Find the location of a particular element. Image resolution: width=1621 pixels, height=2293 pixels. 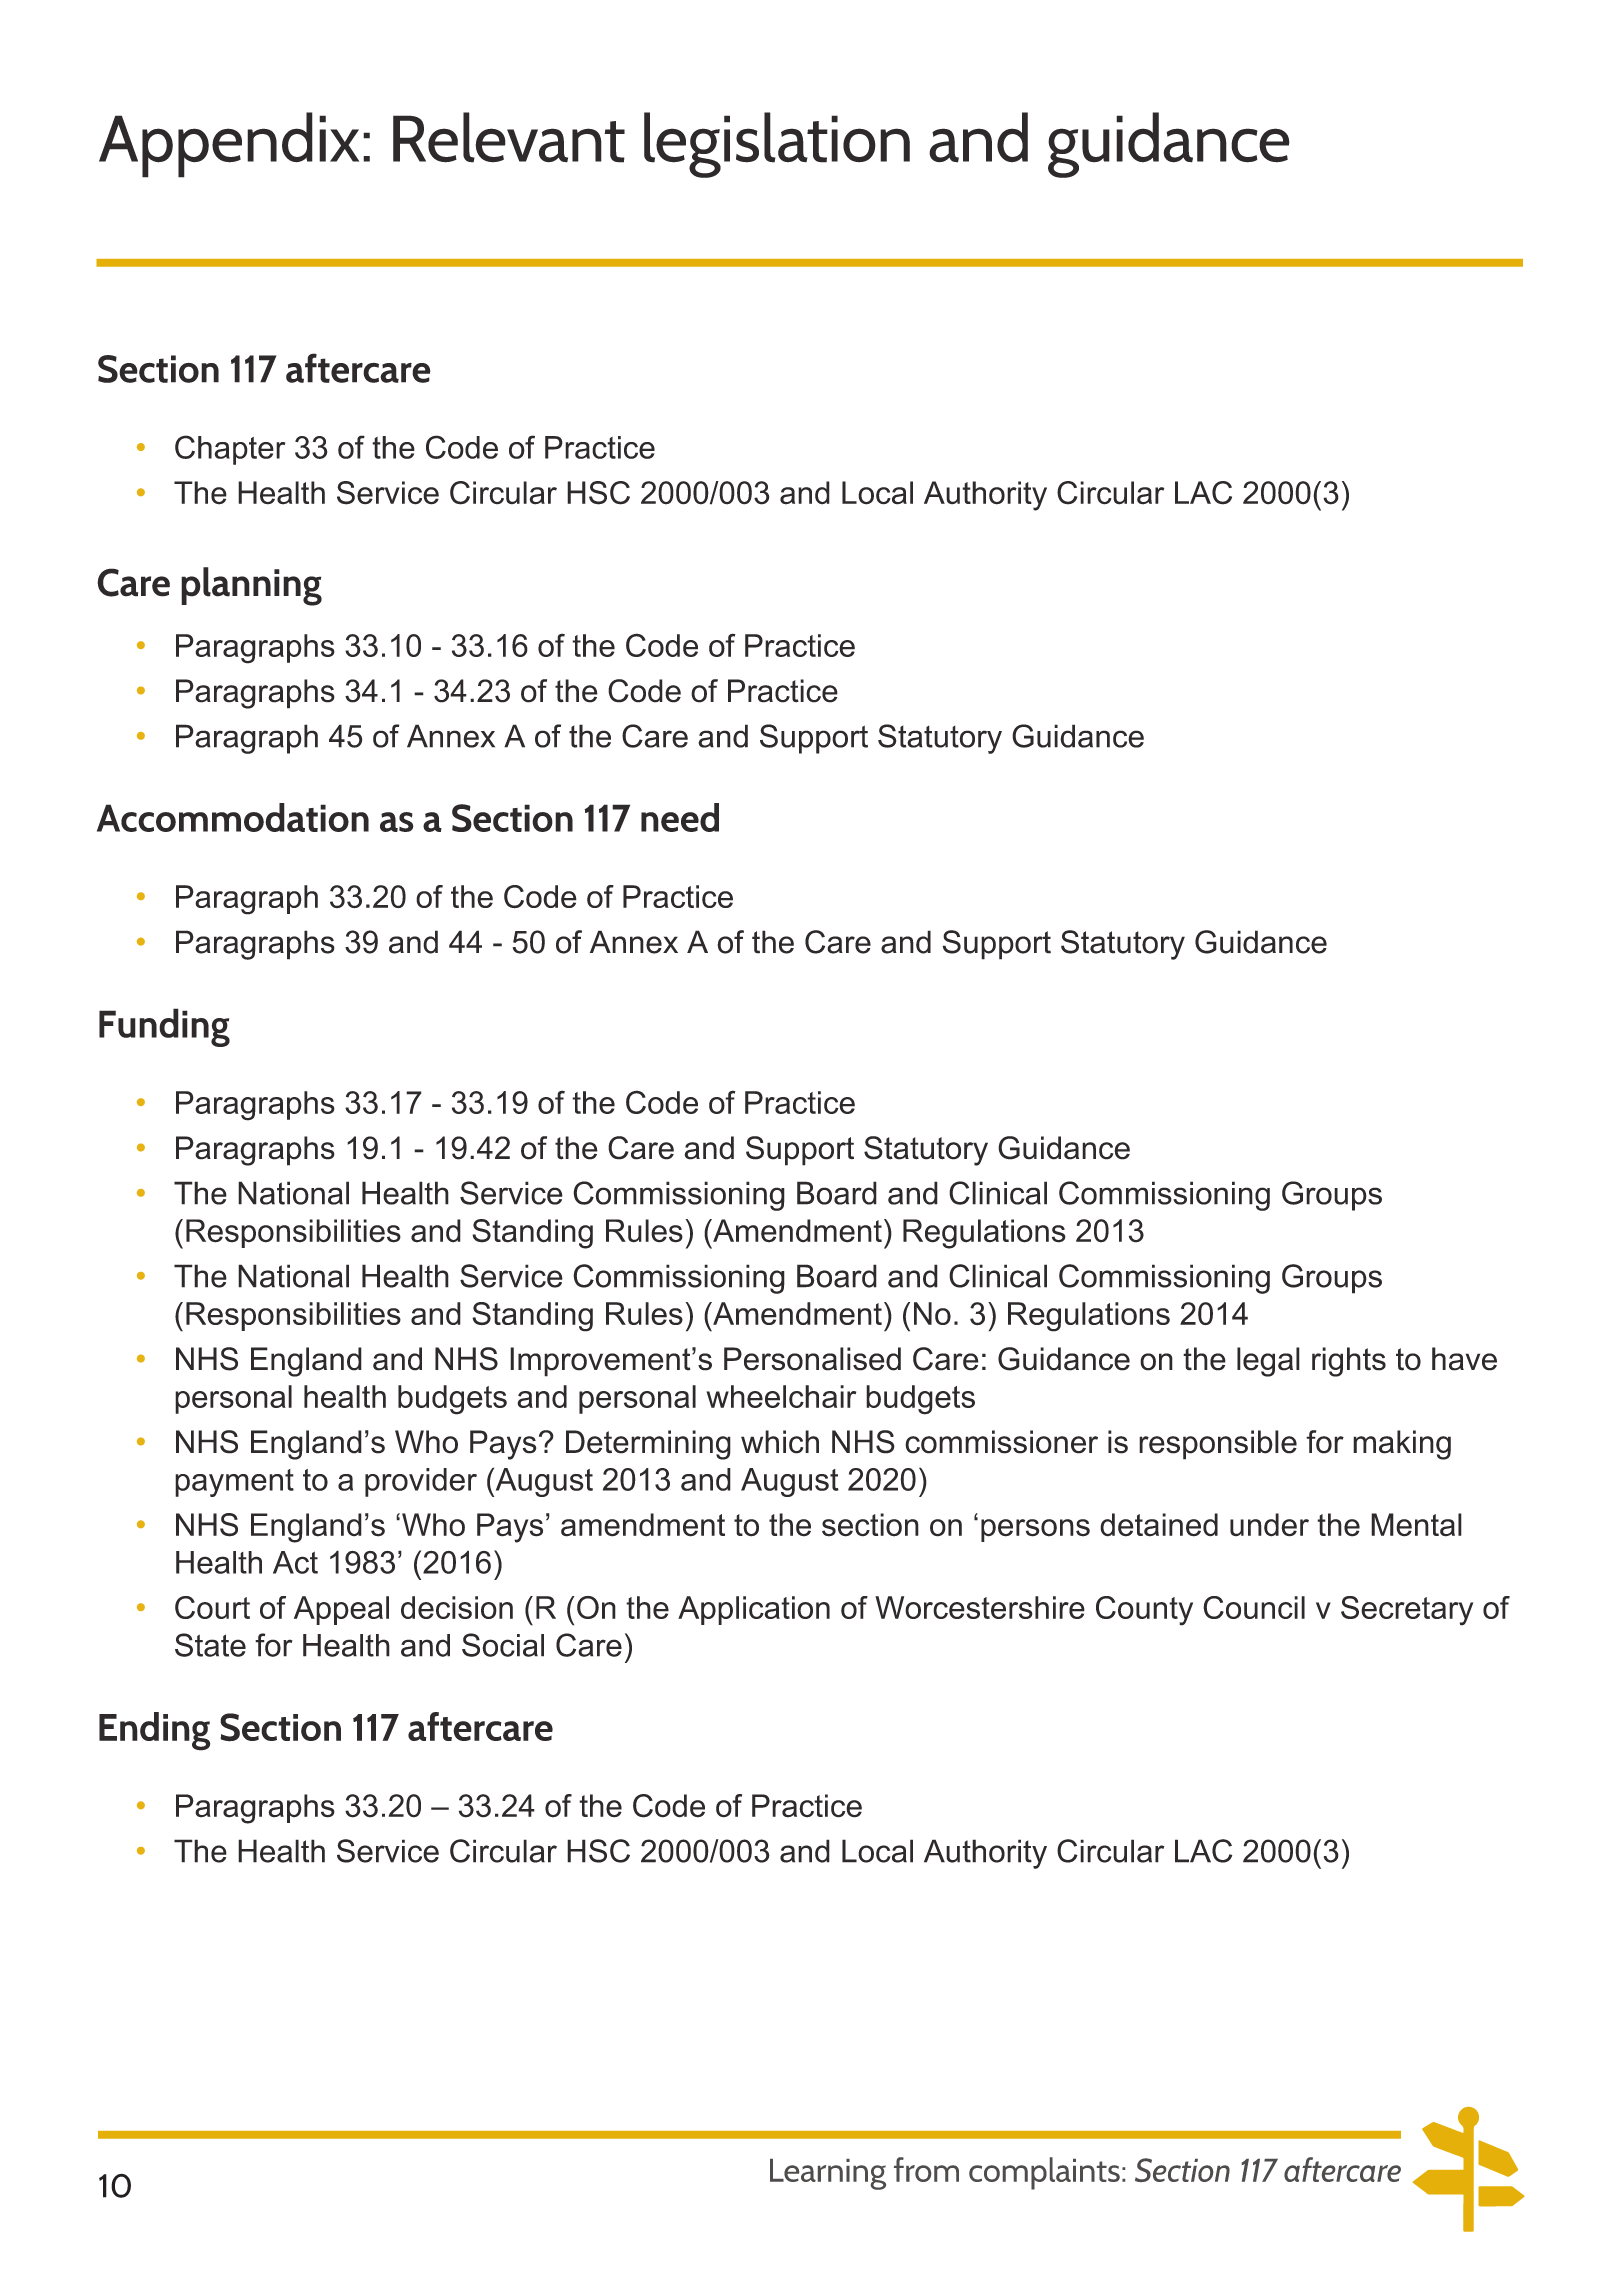

Appendix is located at coordinates (229, 145).
